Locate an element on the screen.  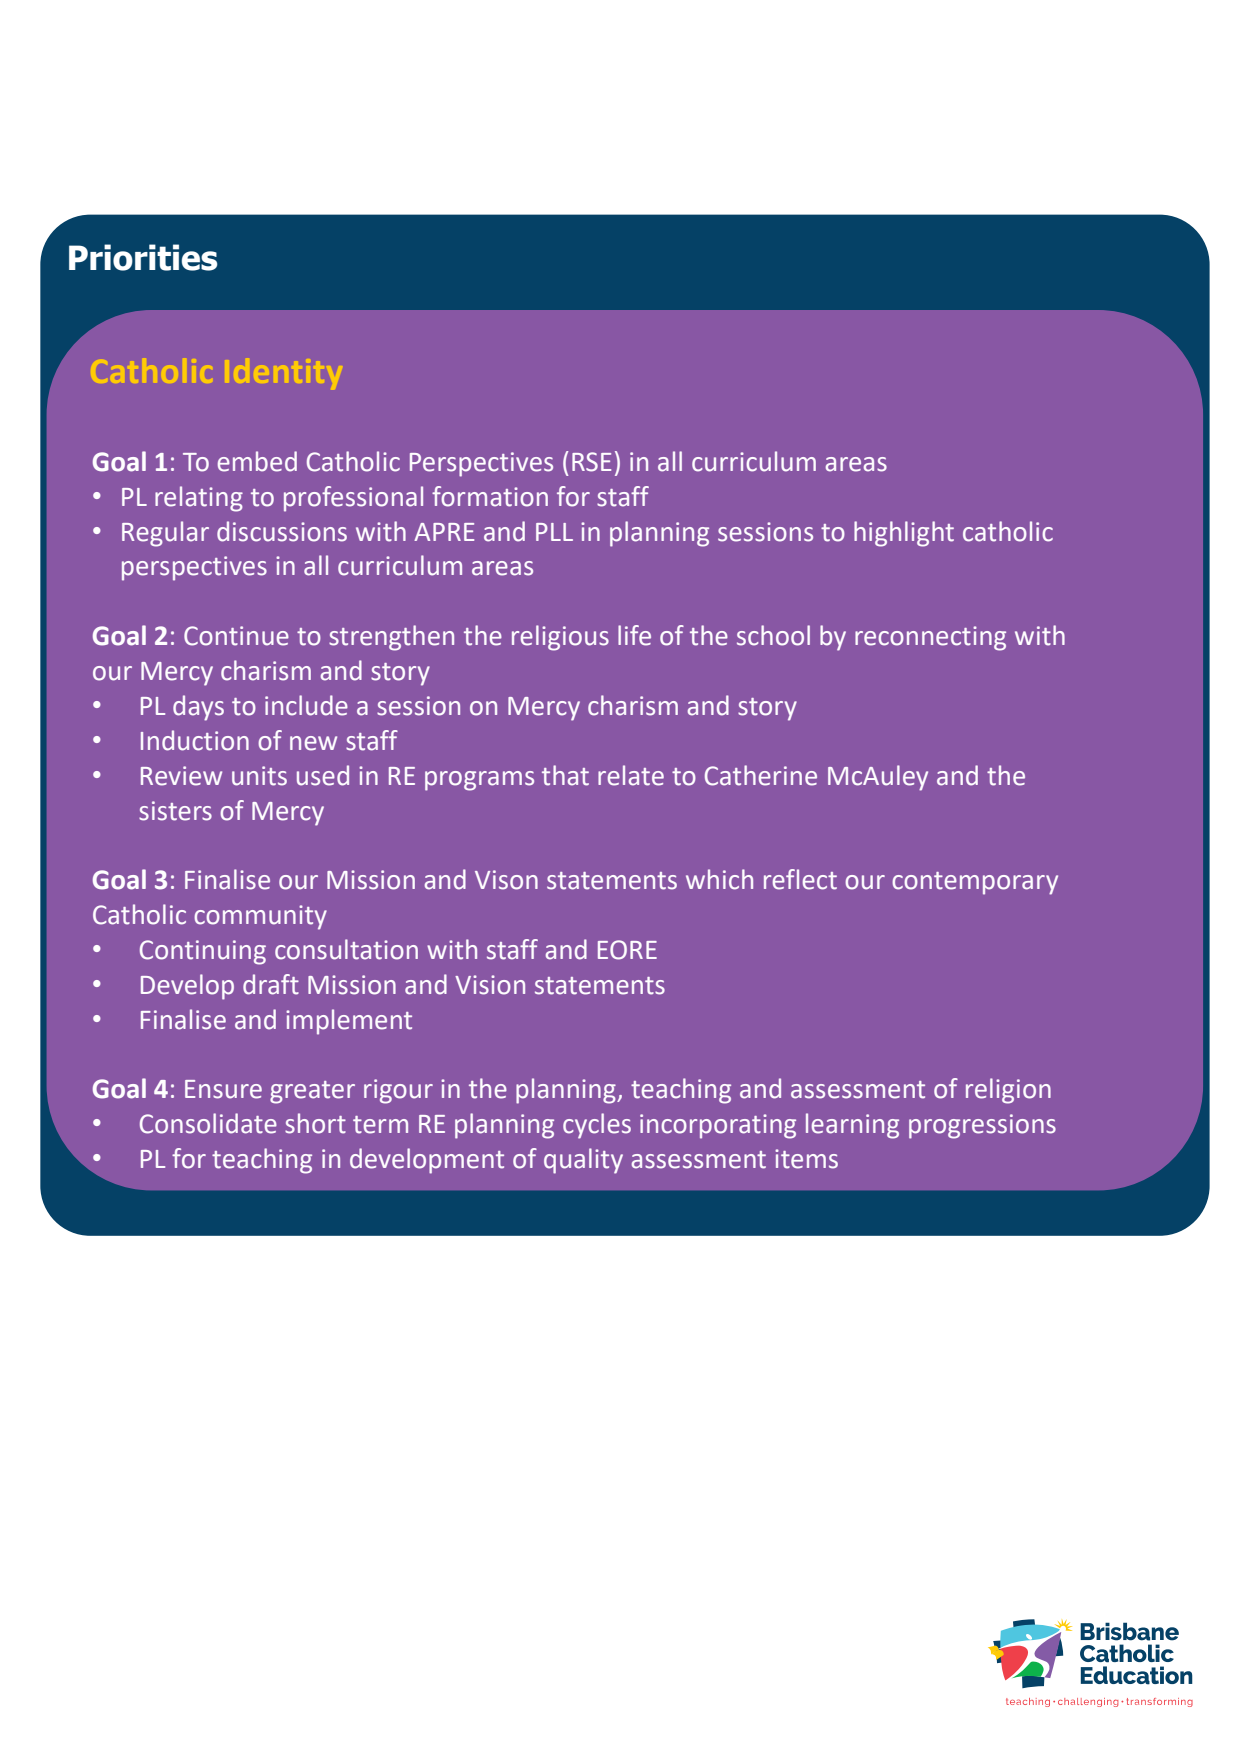
days is located at coordinates (198, 708).
